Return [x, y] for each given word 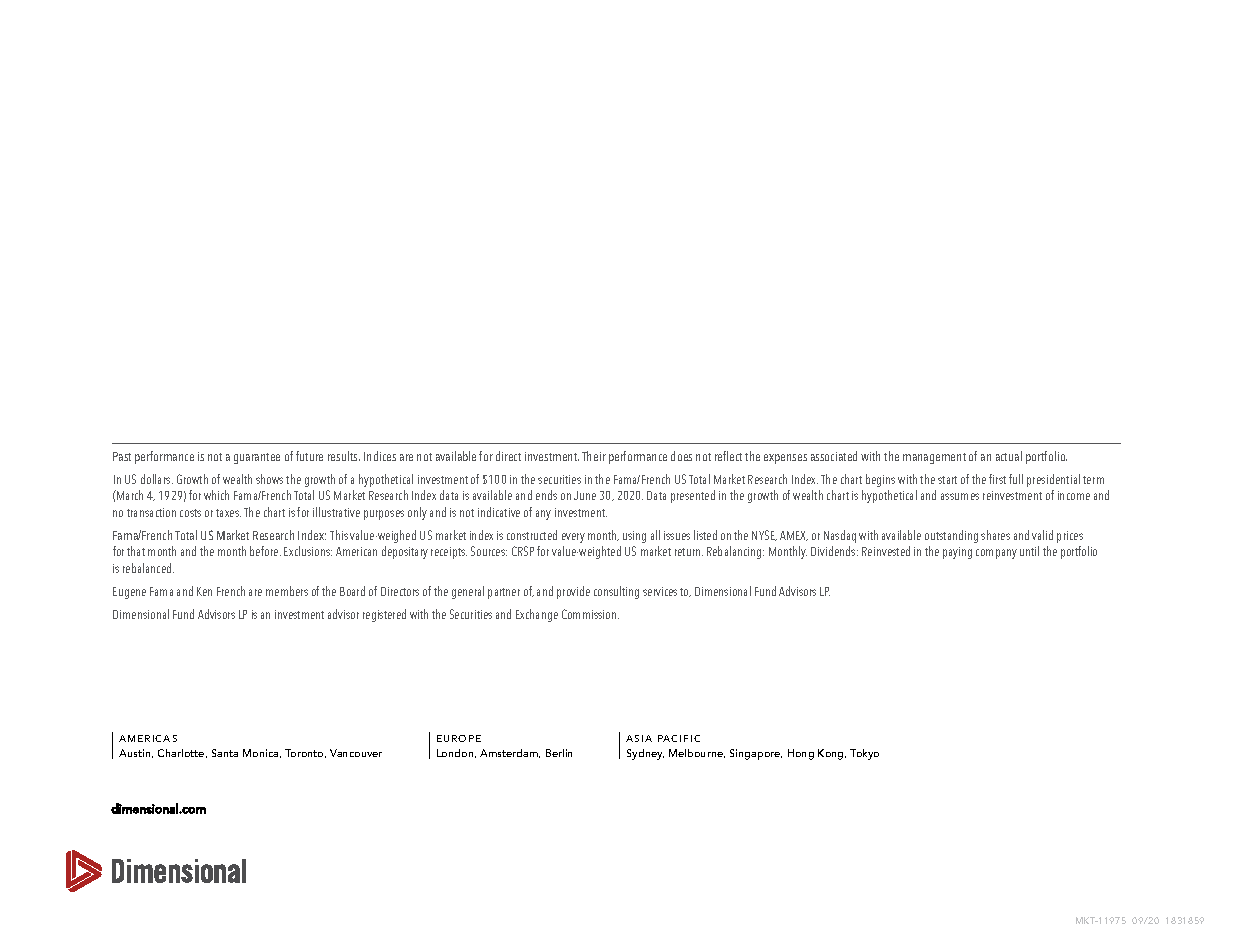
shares [995, 535]
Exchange [537, 615]
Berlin [559, 753]
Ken [204, 591]
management [934, 458]
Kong [832, 754]
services [660, 591]
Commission [590, 614]
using [634, 537]
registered [384, 615]
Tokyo [864, 754]
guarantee [257, 458]
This [339, 535]
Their [594, 456]
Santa [225, 753]
